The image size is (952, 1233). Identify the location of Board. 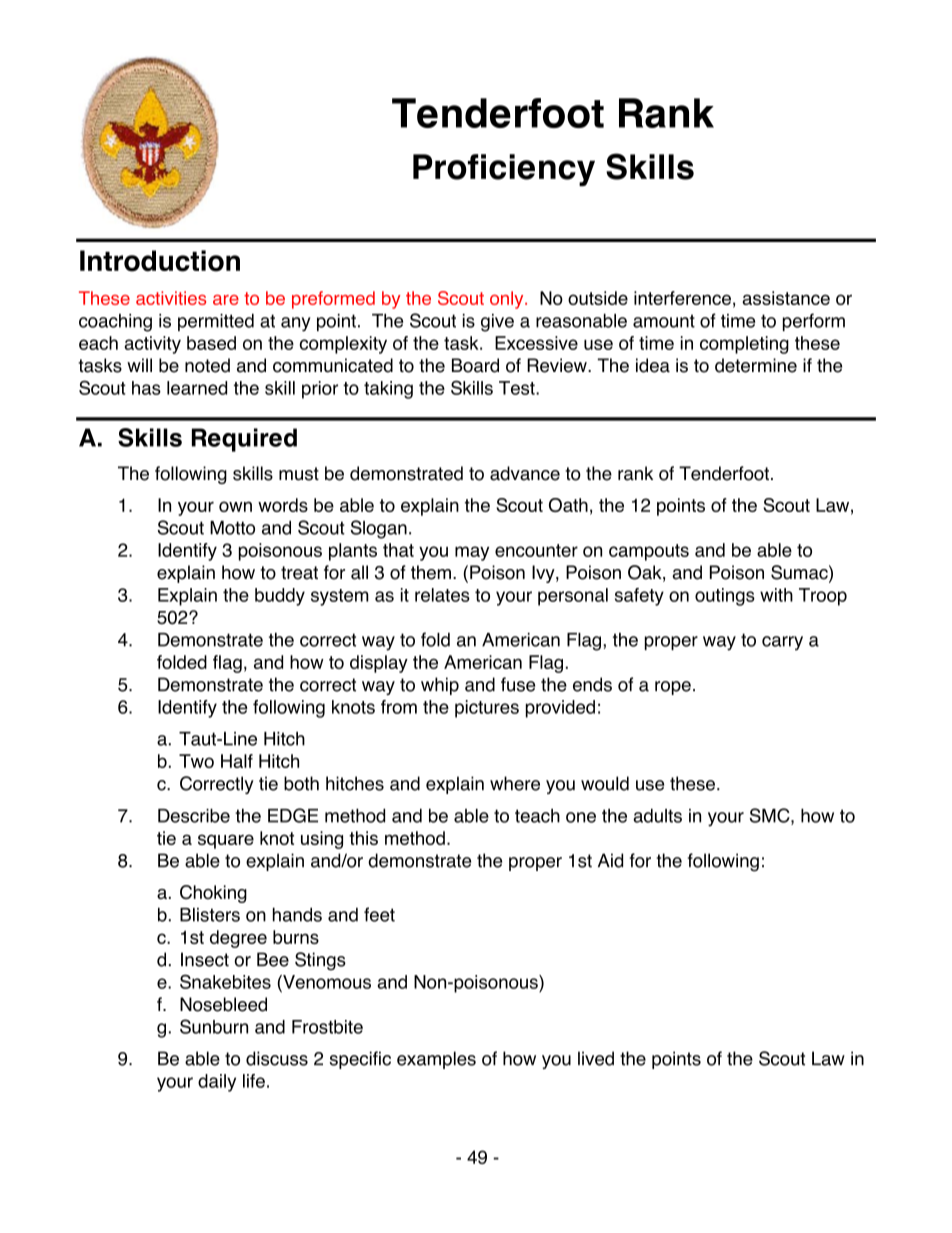
(475, 365).
